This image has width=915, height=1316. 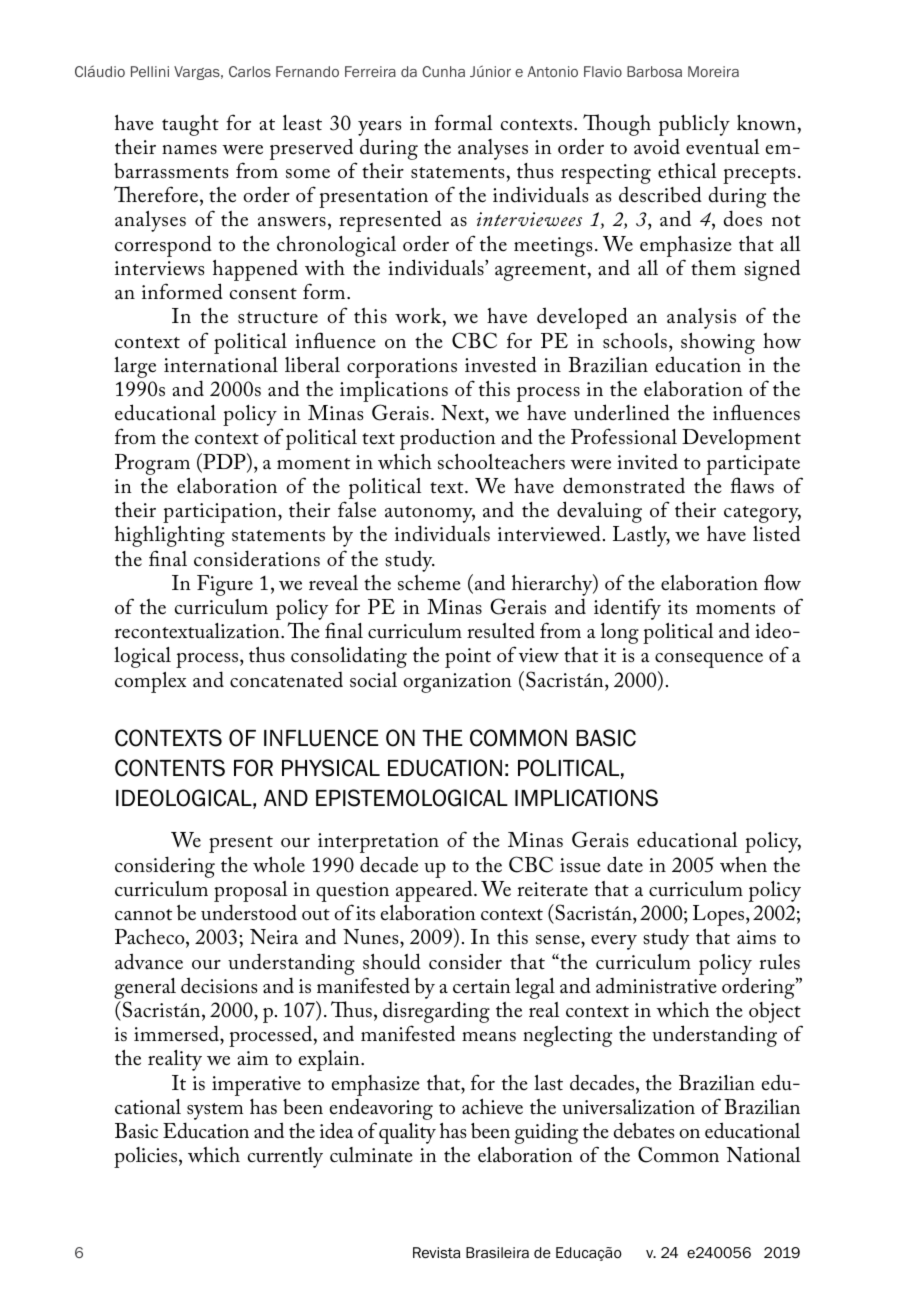 I want to click on Revista, so click(x=436, y=1253).
